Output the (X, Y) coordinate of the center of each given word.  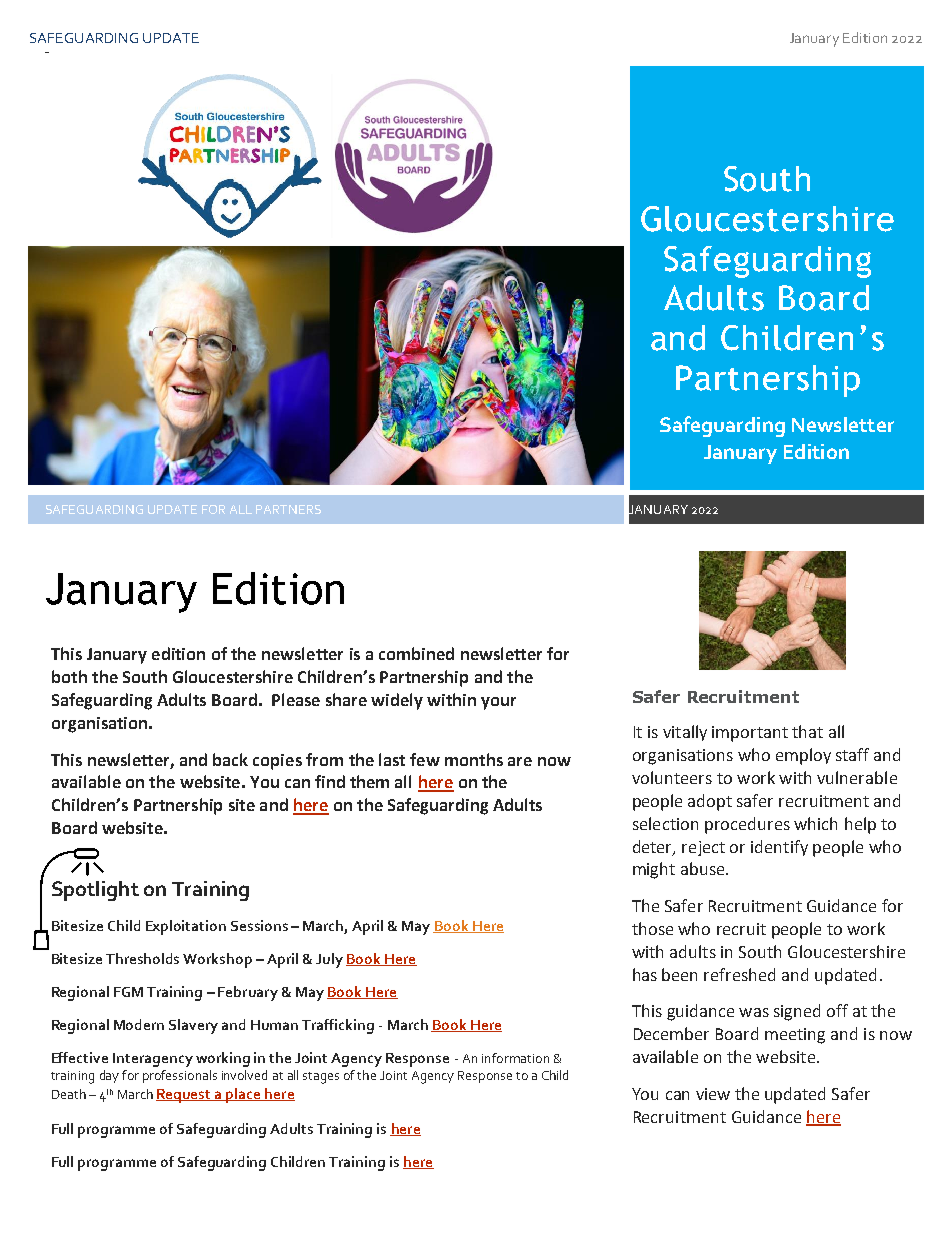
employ (803, 756)
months (474, 759)
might (654, 870)
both (69, 676)
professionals (180, 1076)
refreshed (739, 974)
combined (416, 653)
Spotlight (95, 891)
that (807, 731)
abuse (704, 868)
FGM (128, 992)
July (329, 960)
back (230, 759)
